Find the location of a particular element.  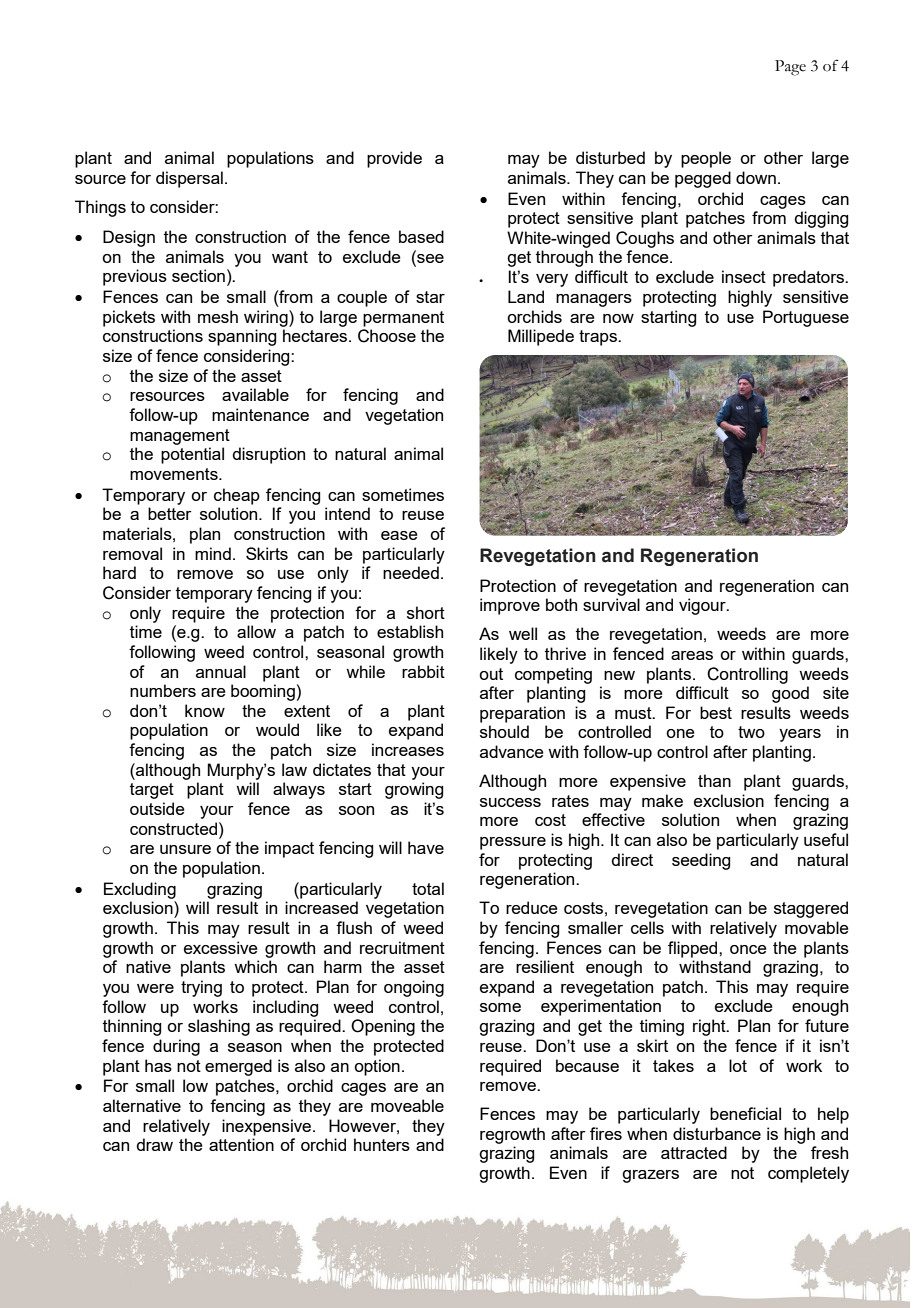

unsure is located at coordinates (185, 849).
